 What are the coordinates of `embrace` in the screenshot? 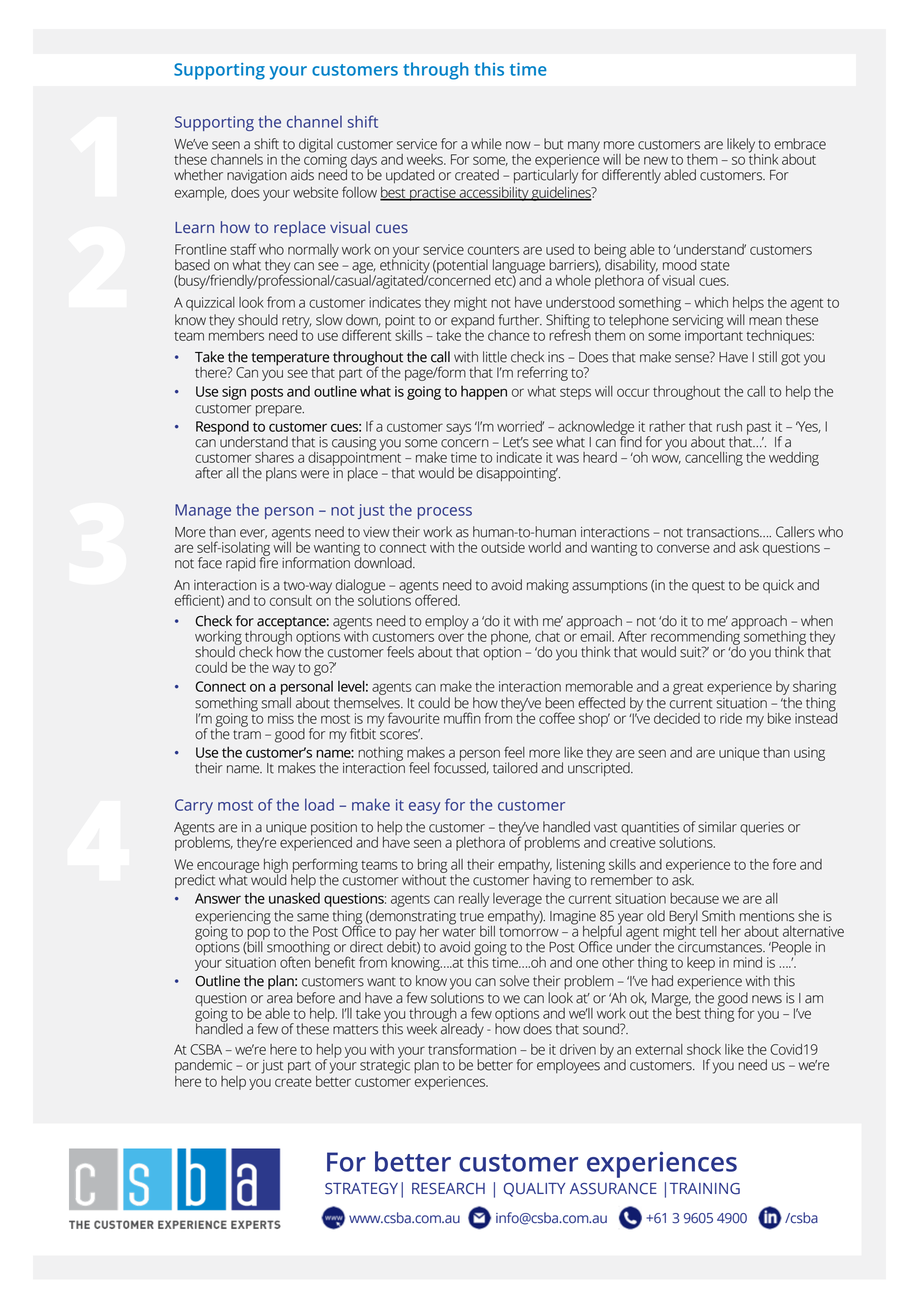 It's located at (800, 144).
